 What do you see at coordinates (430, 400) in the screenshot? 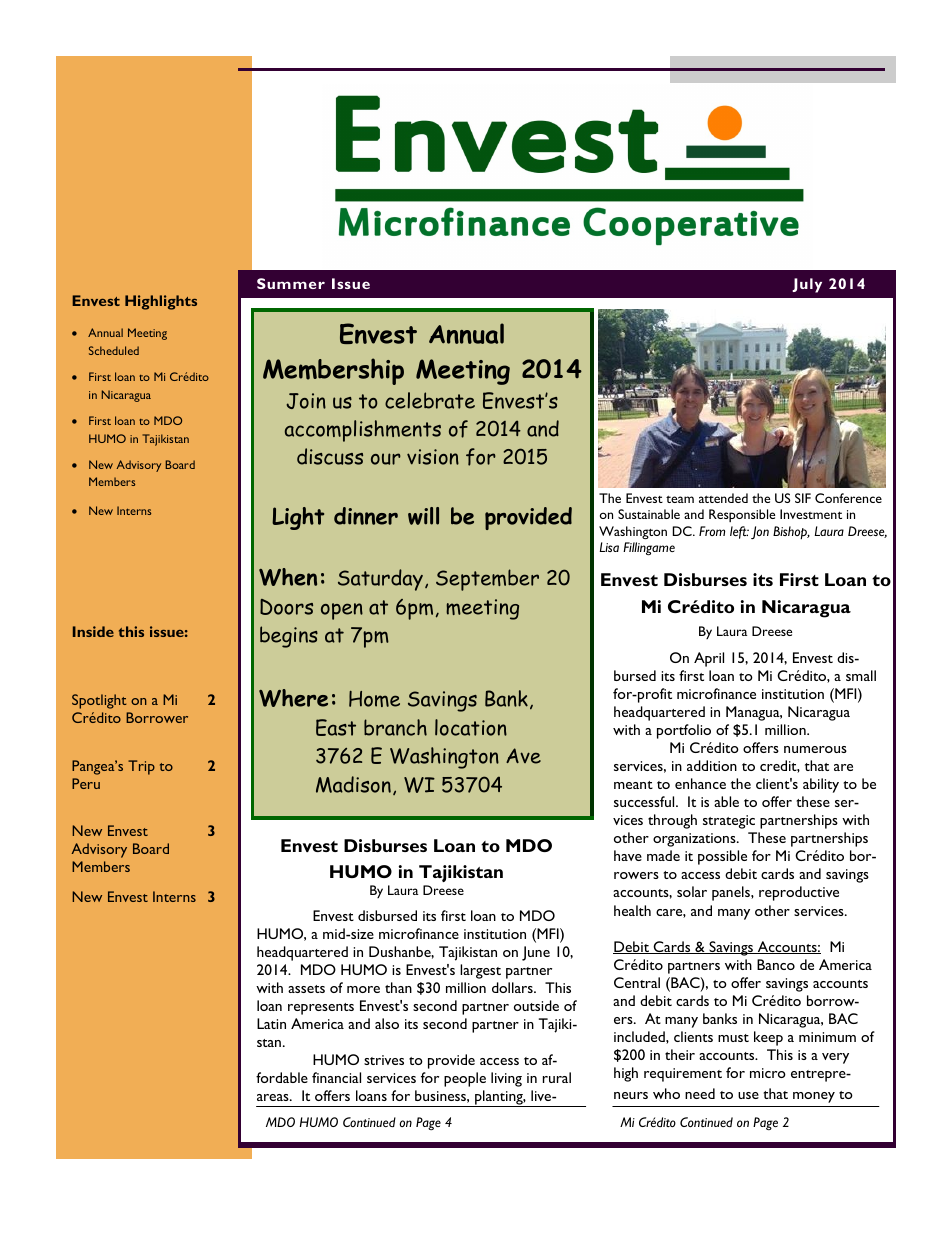
I see `celebrate` at bounding box center [430, 400].
